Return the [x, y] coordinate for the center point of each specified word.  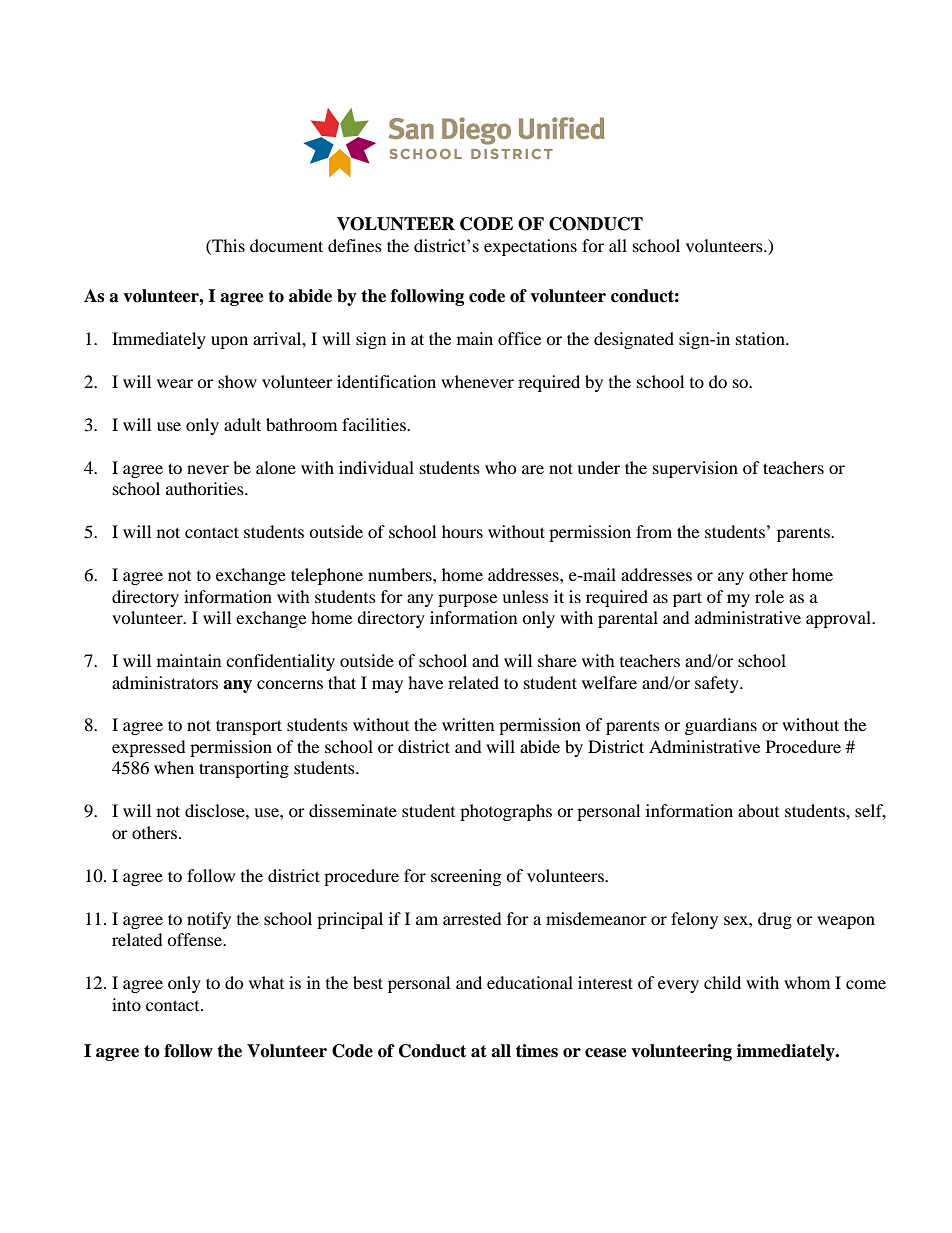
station [761, 338]
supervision [695, 469]
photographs [506, 812]
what [266, 982]
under [598, 467]
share [557, 660]
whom [807, 982]
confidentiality [280, 662]
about [758, 810]
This [227, 245]
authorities [206, 488]
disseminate [353, 810]
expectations [530, 247]
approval [839, 619]
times [537, 1051]
